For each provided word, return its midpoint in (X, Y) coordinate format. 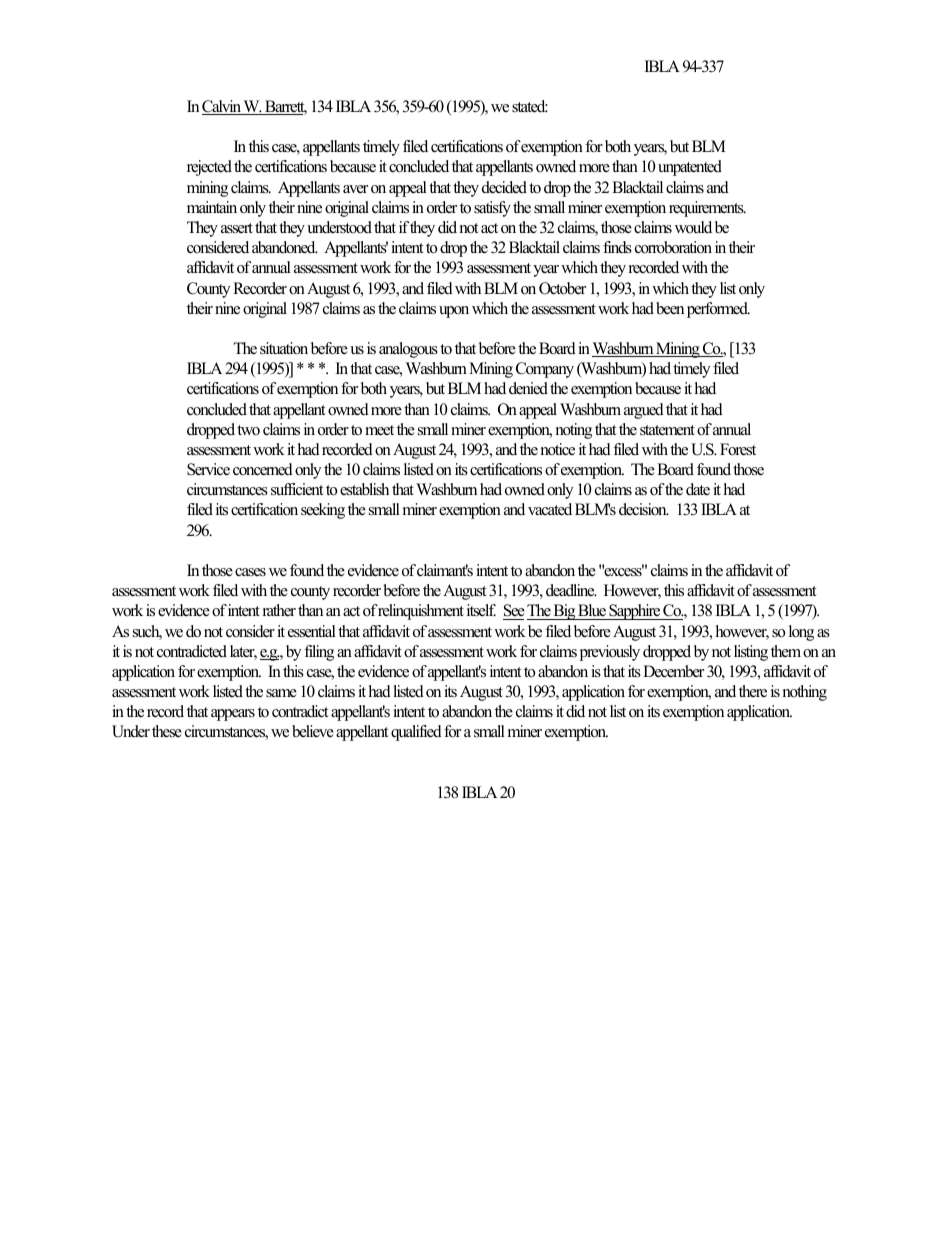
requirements (707, 209)
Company (545, 370)
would (693, 227)
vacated (550, 509)
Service (208, 469)
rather (279, 610)
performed (718, 310)
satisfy (492, 209)
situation (284, 348)
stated (530, 106)
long (801, 633)
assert (237, 228)
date (698, 489)
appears (233, 715)
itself (481, 610)
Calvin (222, 107)
